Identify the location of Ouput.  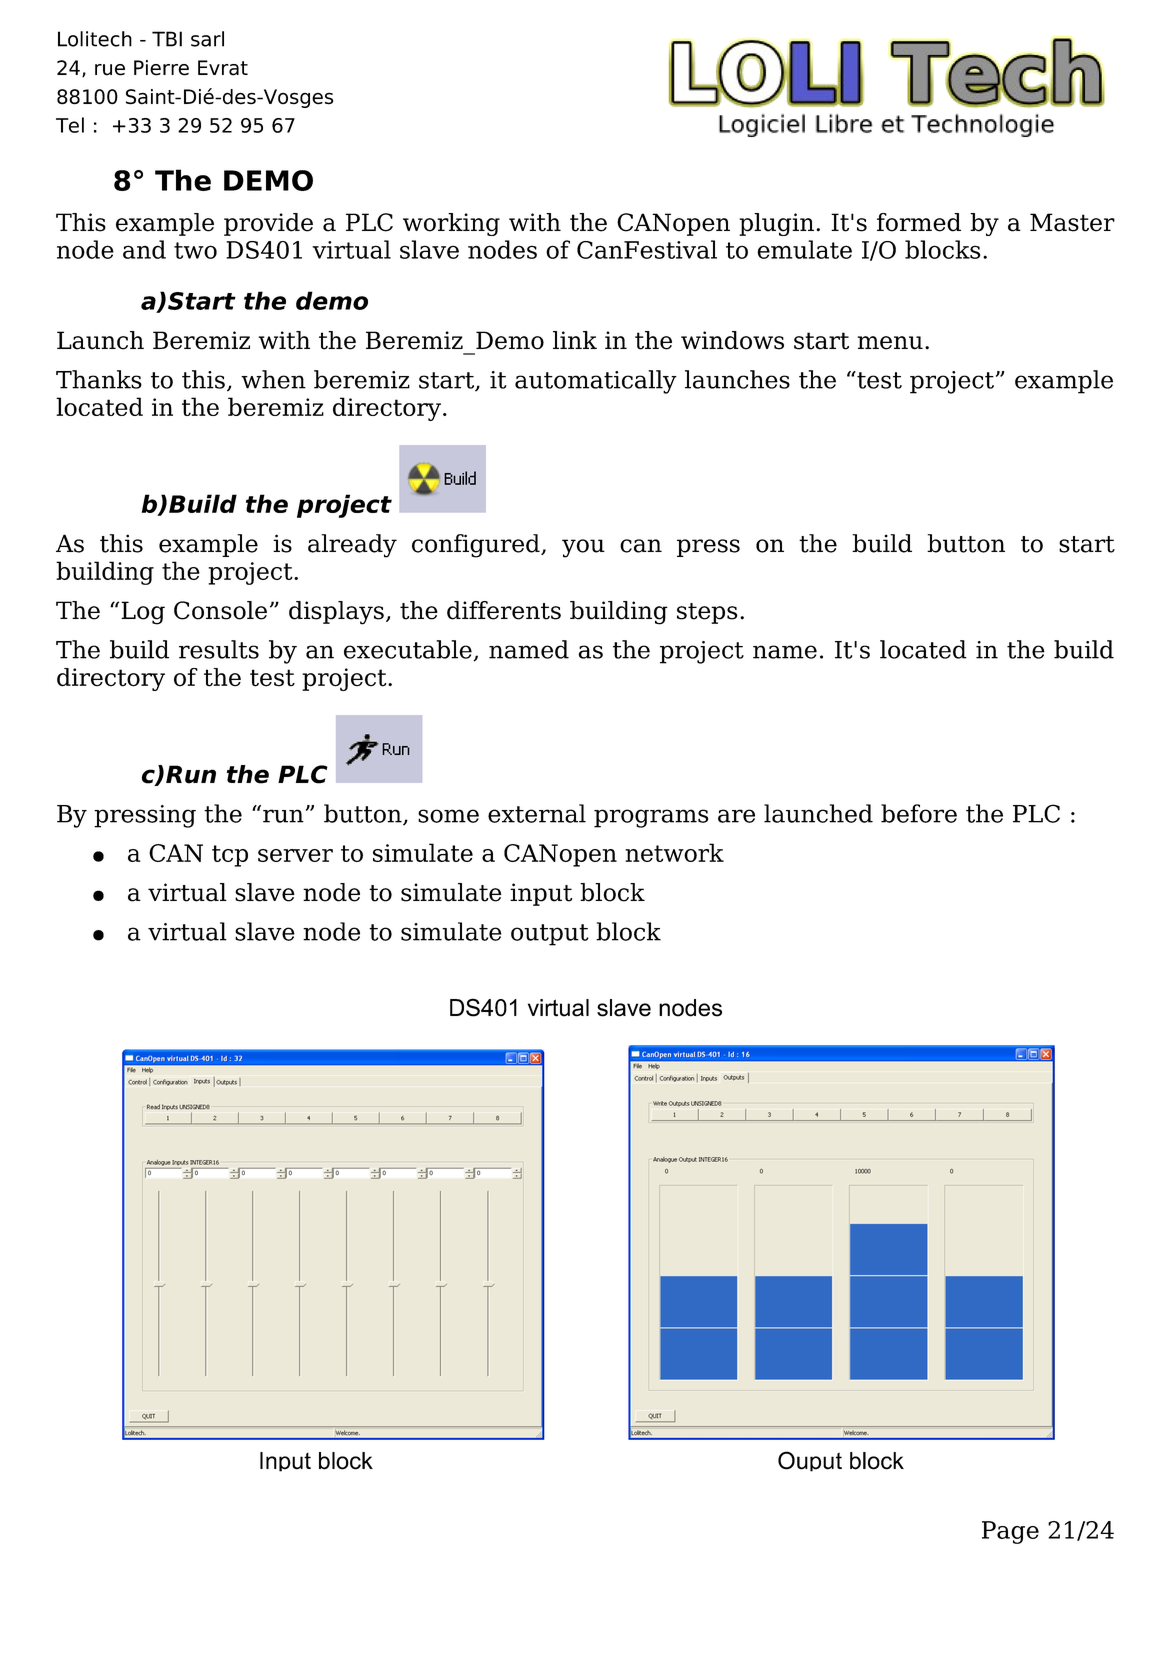
(810, 1461).
